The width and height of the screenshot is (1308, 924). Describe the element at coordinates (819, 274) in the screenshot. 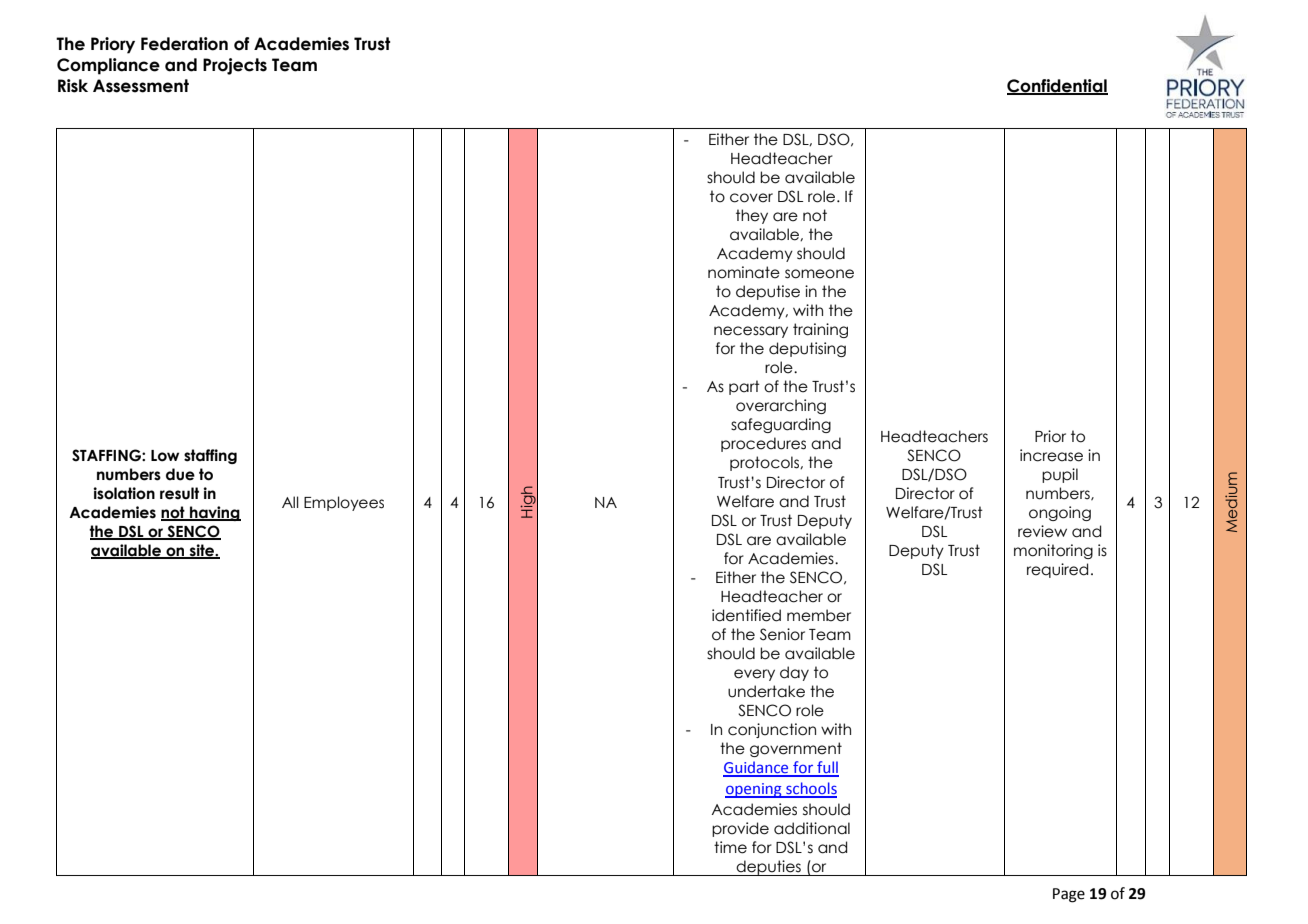

I see `someone` at that location.
